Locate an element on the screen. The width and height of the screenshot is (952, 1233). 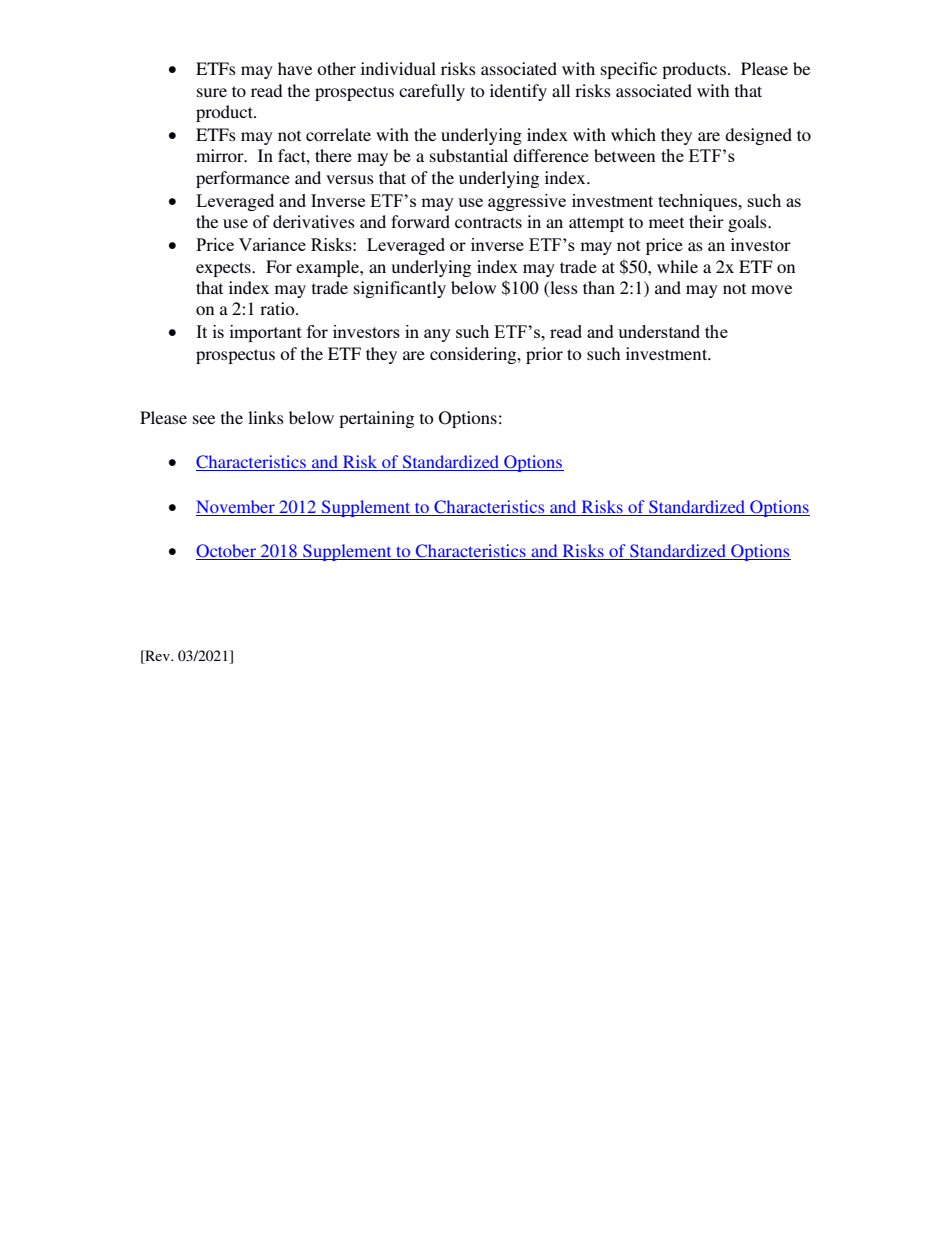
sure is located at coordinates (212, 92).
